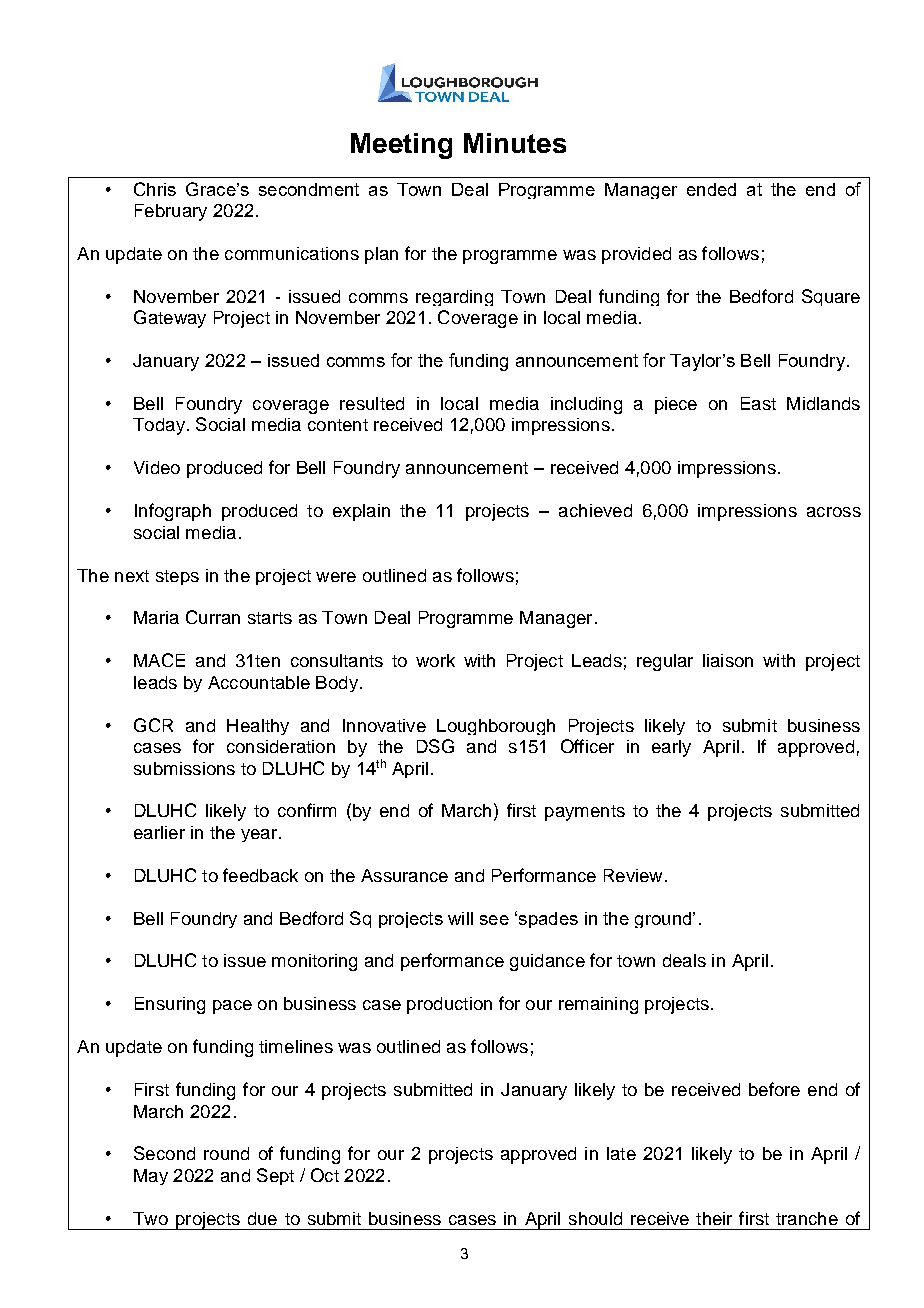  What do you see at coordinates (711, 189) in the screenshot?
I see `ended` at bounding box center [711, 189].
